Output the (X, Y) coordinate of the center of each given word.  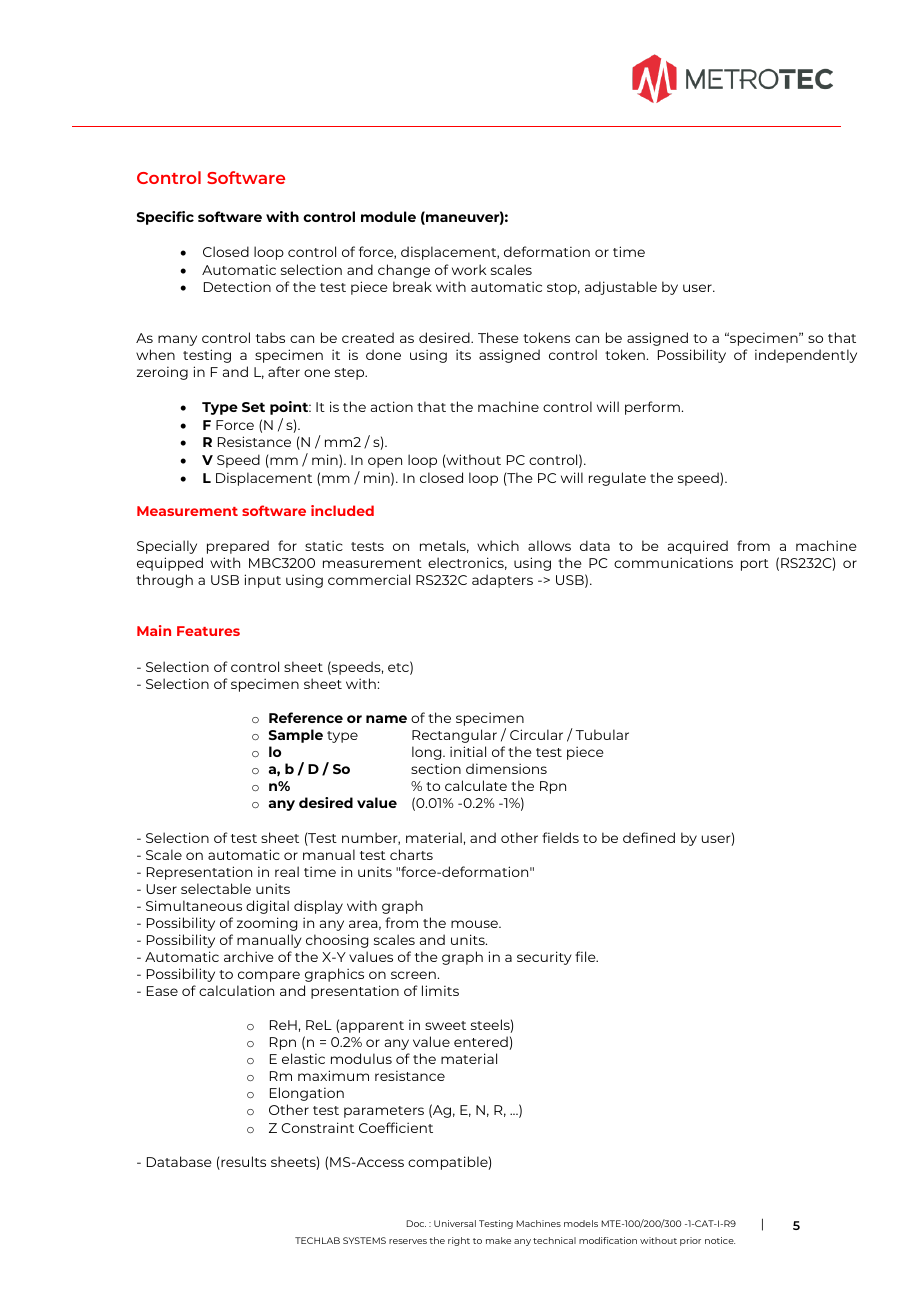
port (755, 565)
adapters (502, 581)
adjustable (621, 288)
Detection (237, 286)
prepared (238, 547)
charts (411, 854)
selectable (216, 888)
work (469, 269)
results (242, 1163)
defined (649, 837)
